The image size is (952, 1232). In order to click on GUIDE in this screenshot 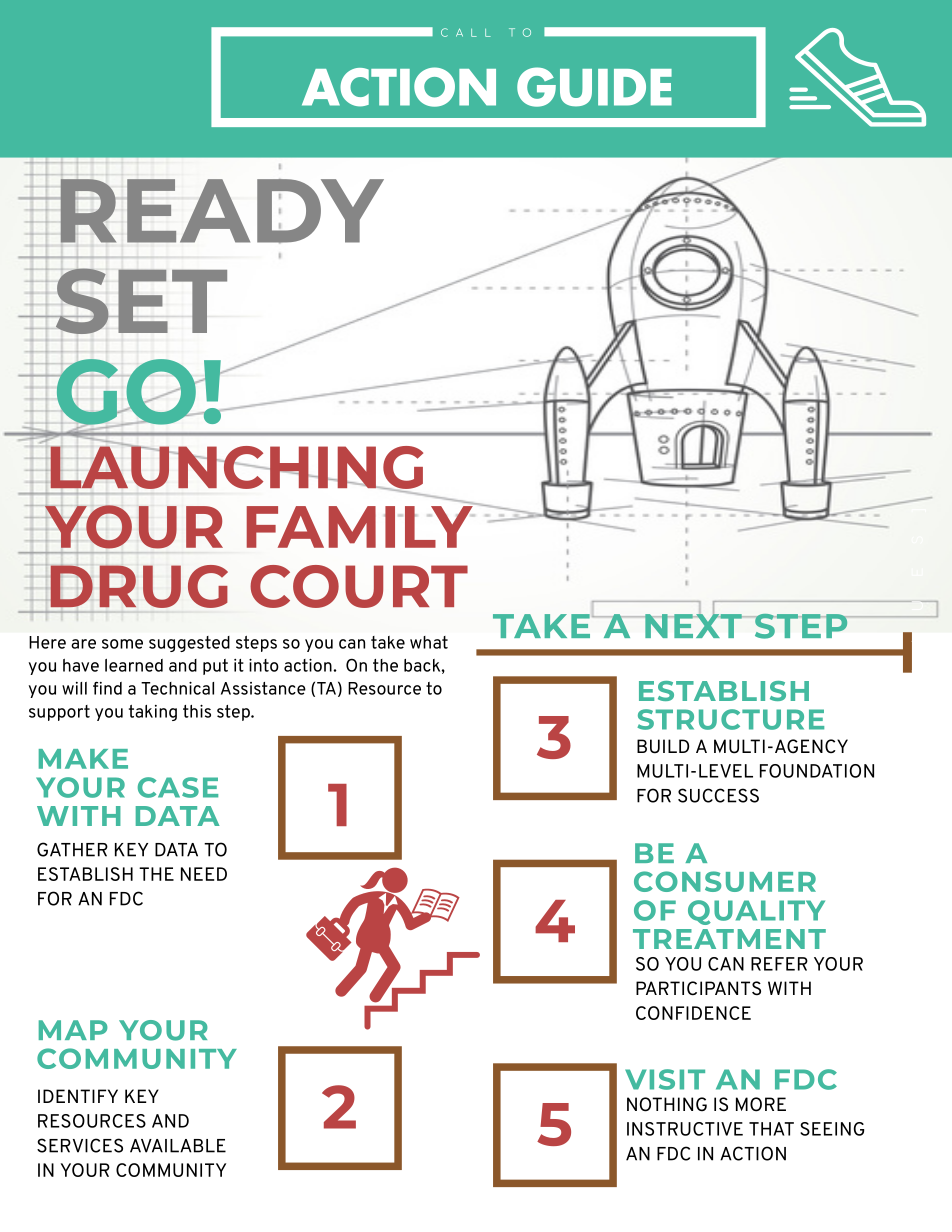, I will do `click(594, 87)`.
